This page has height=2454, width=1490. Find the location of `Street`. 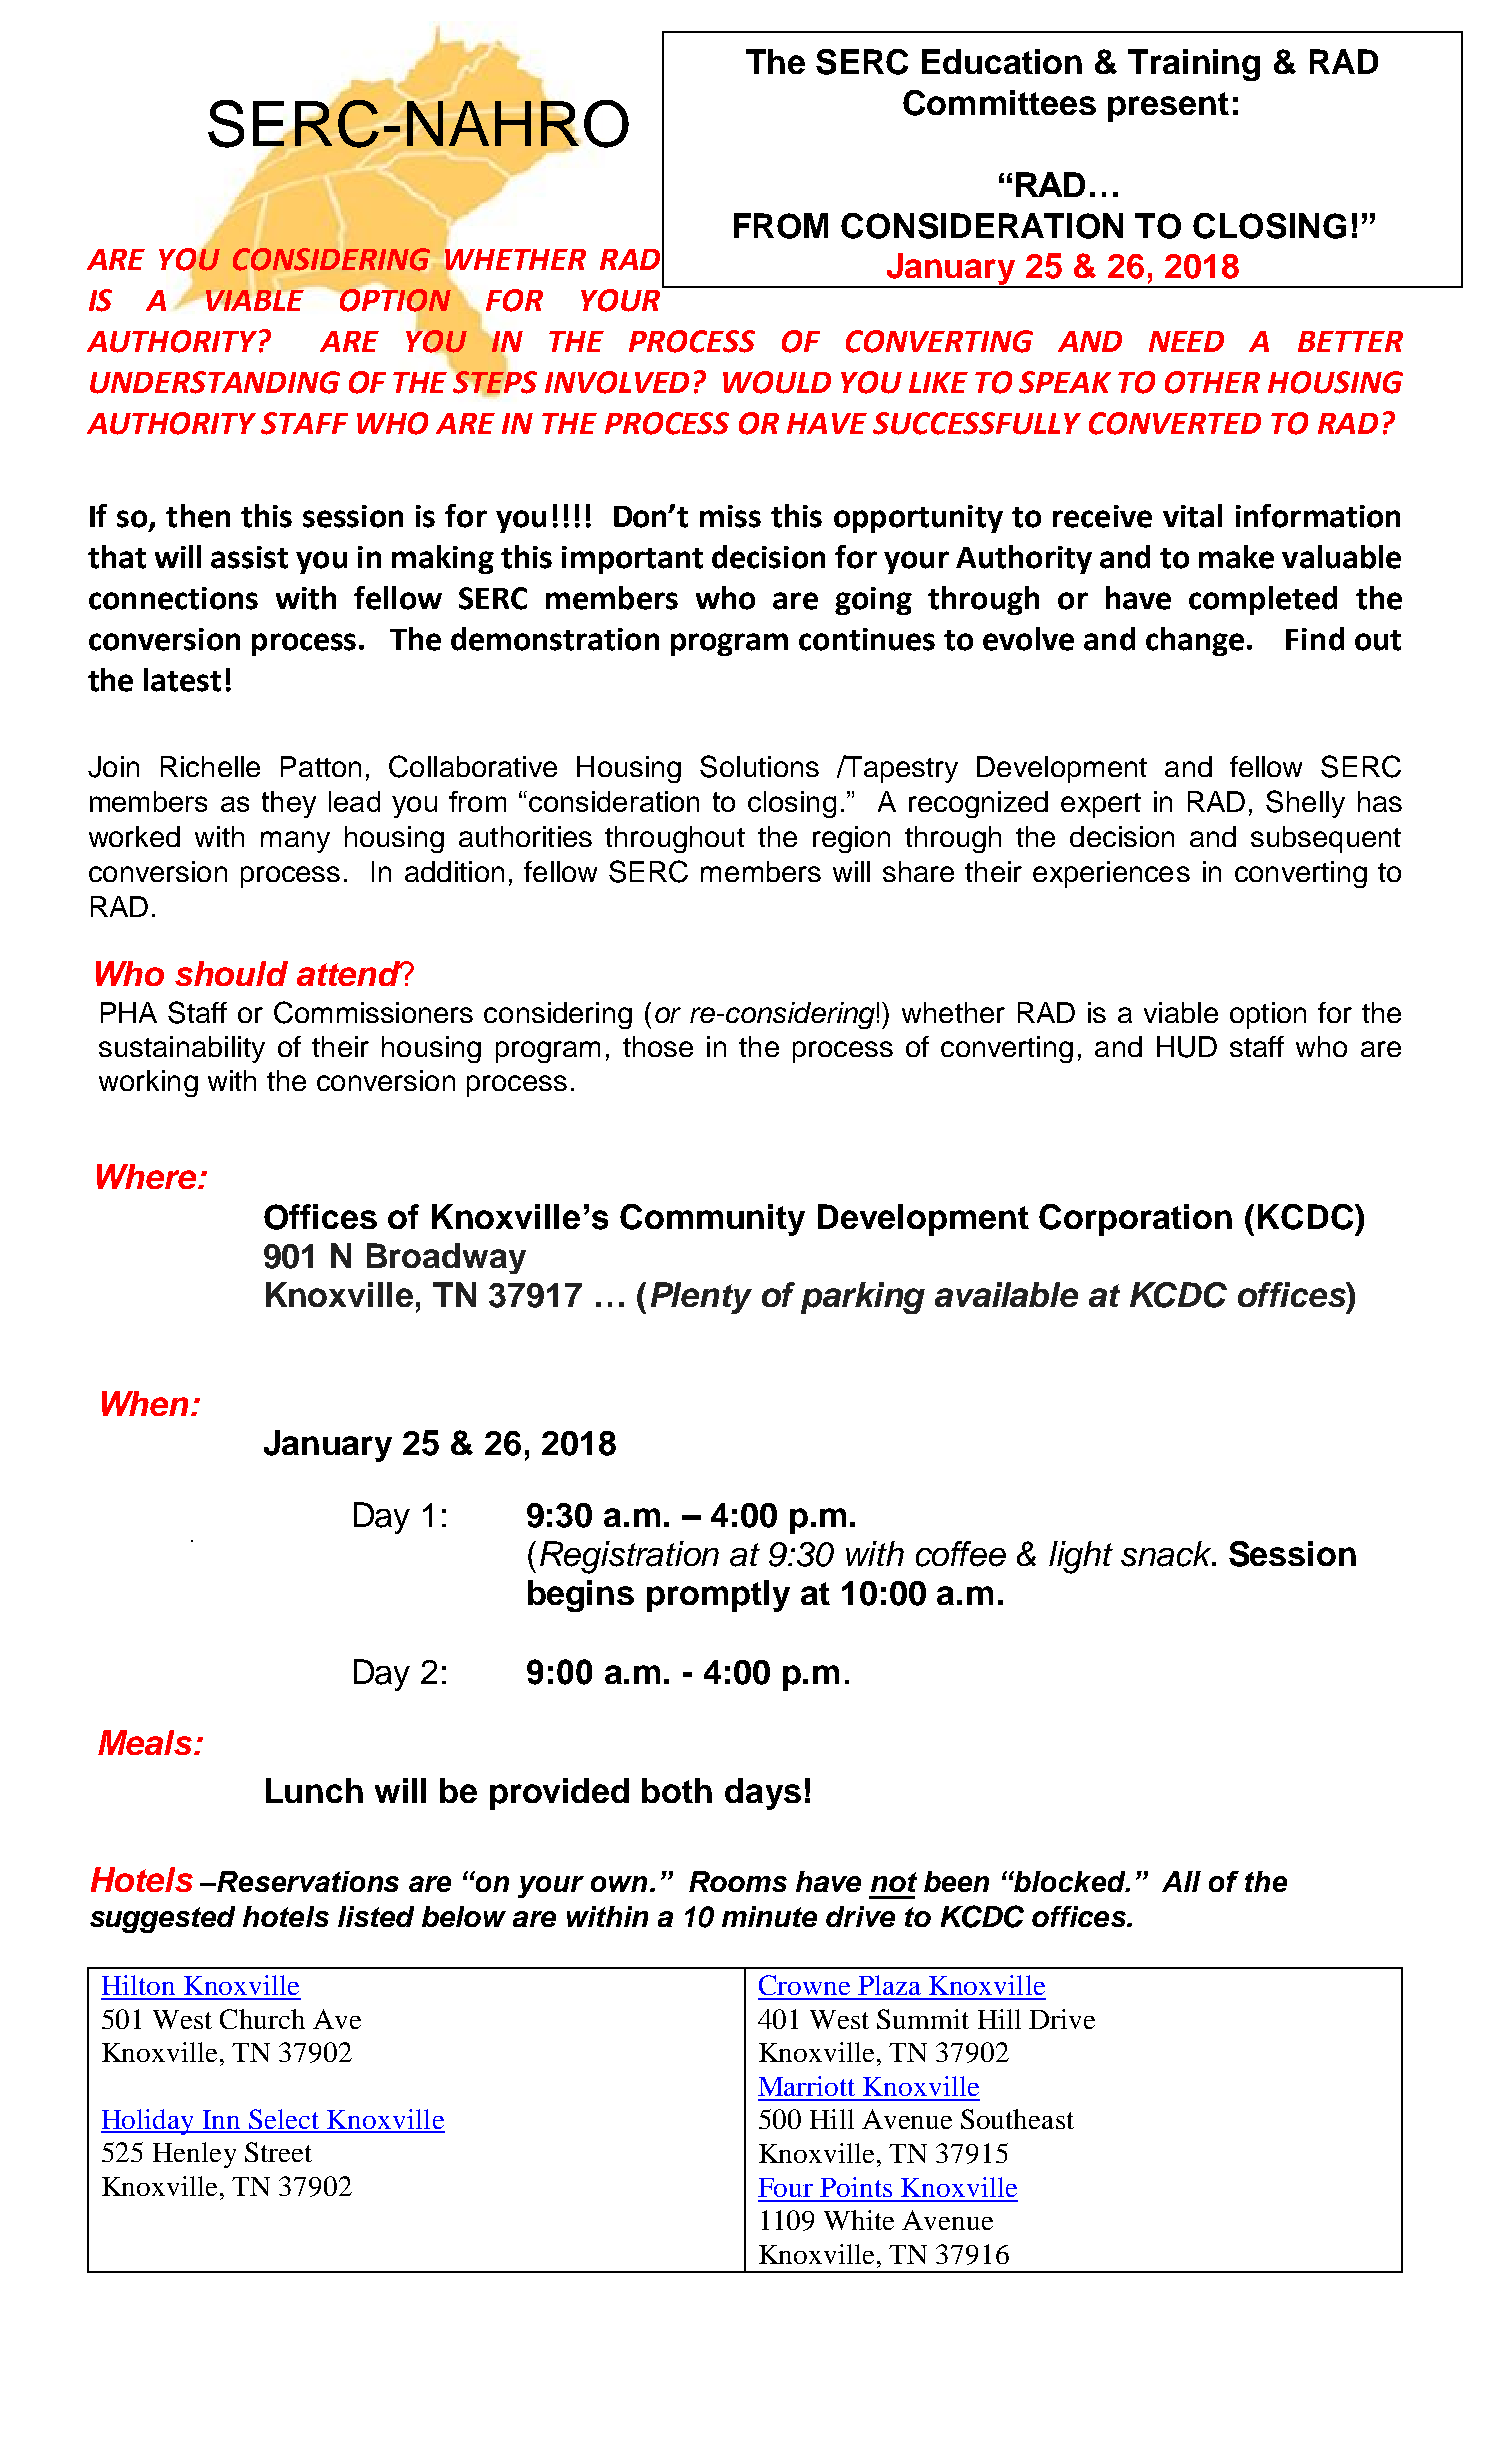

Street is located at coordinates (278, 2152).
